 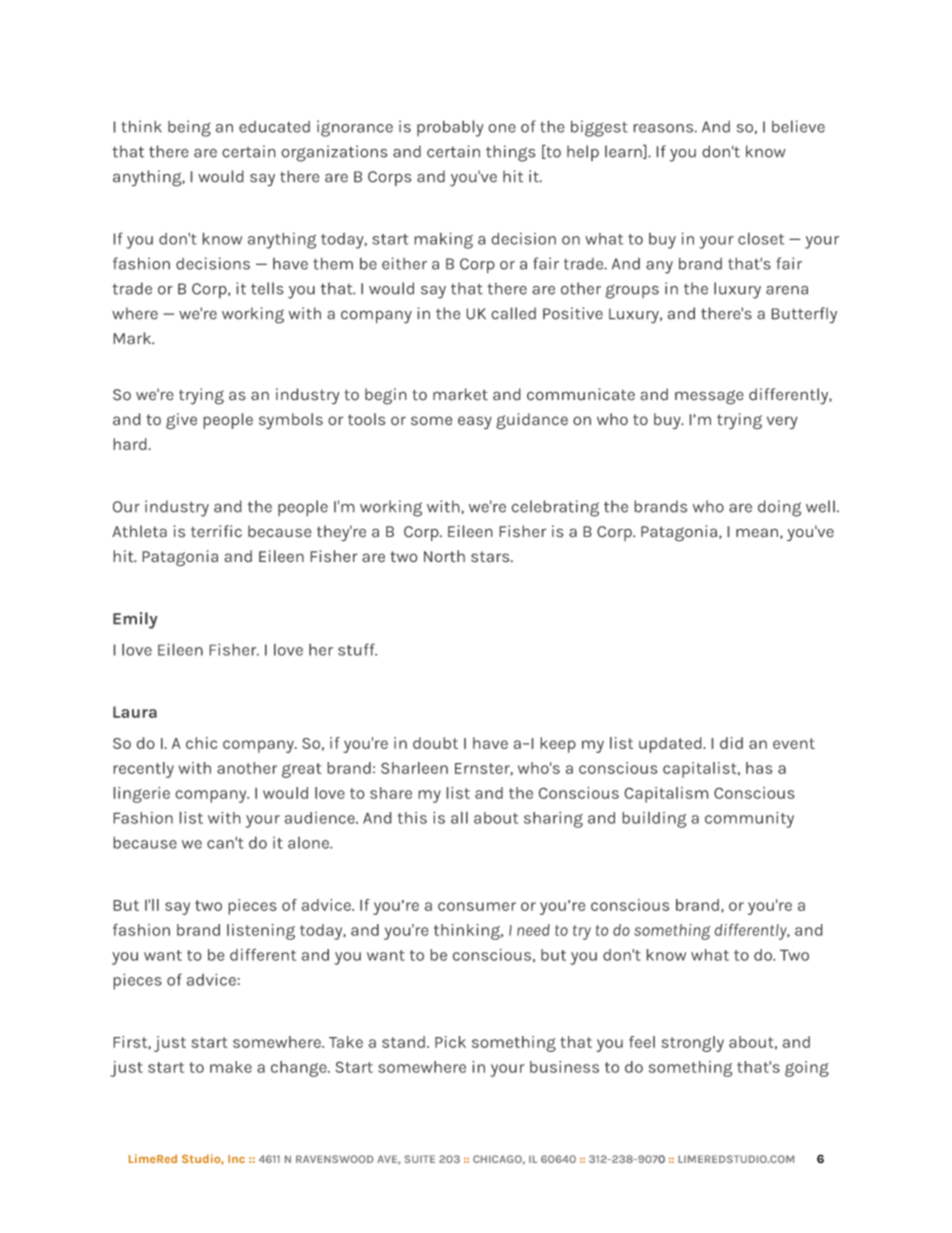 What do you see at coordinates (475, 423) in the screenshot?
I see `easy` at bounding box center [475, 423].
